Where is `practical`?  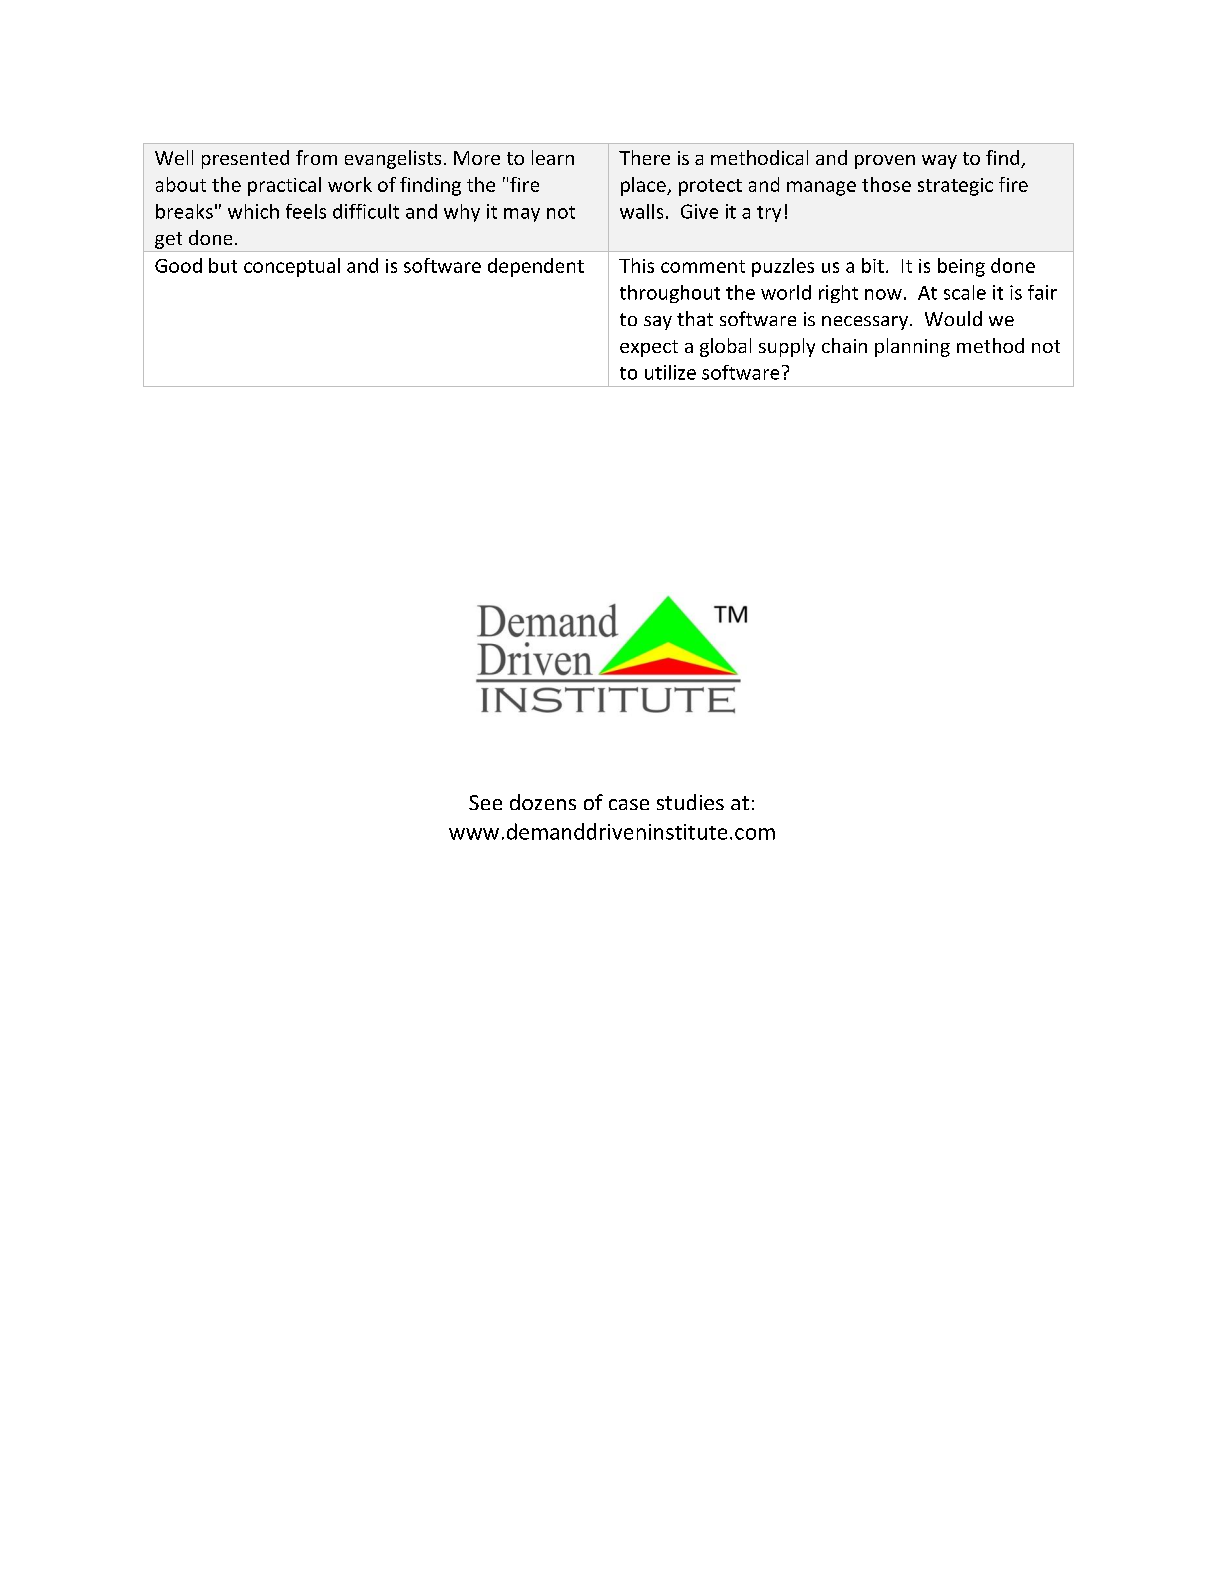 practical is located at coordinates (284, 186).
